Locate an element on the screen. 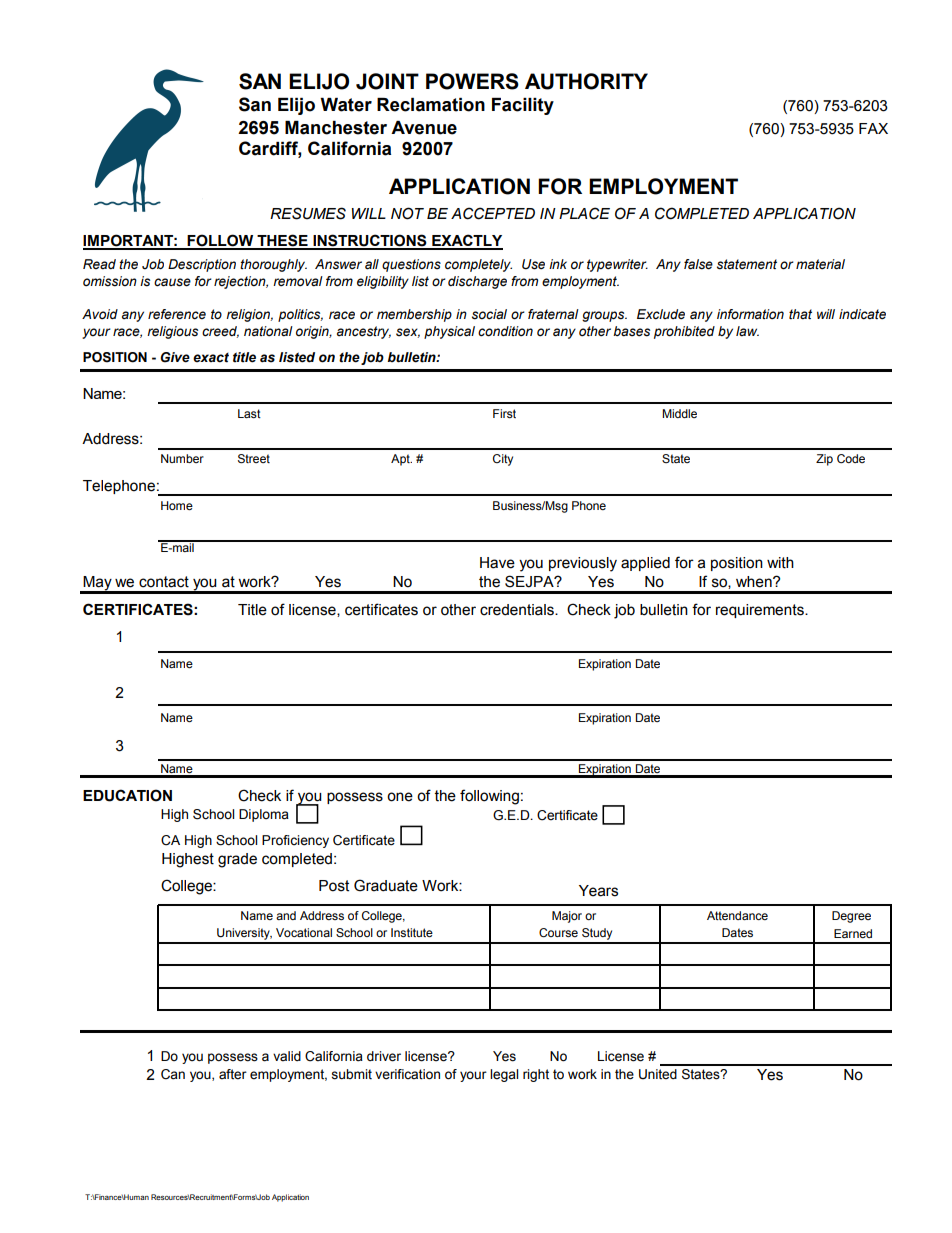  Have is located at coordinates (497, 563).
